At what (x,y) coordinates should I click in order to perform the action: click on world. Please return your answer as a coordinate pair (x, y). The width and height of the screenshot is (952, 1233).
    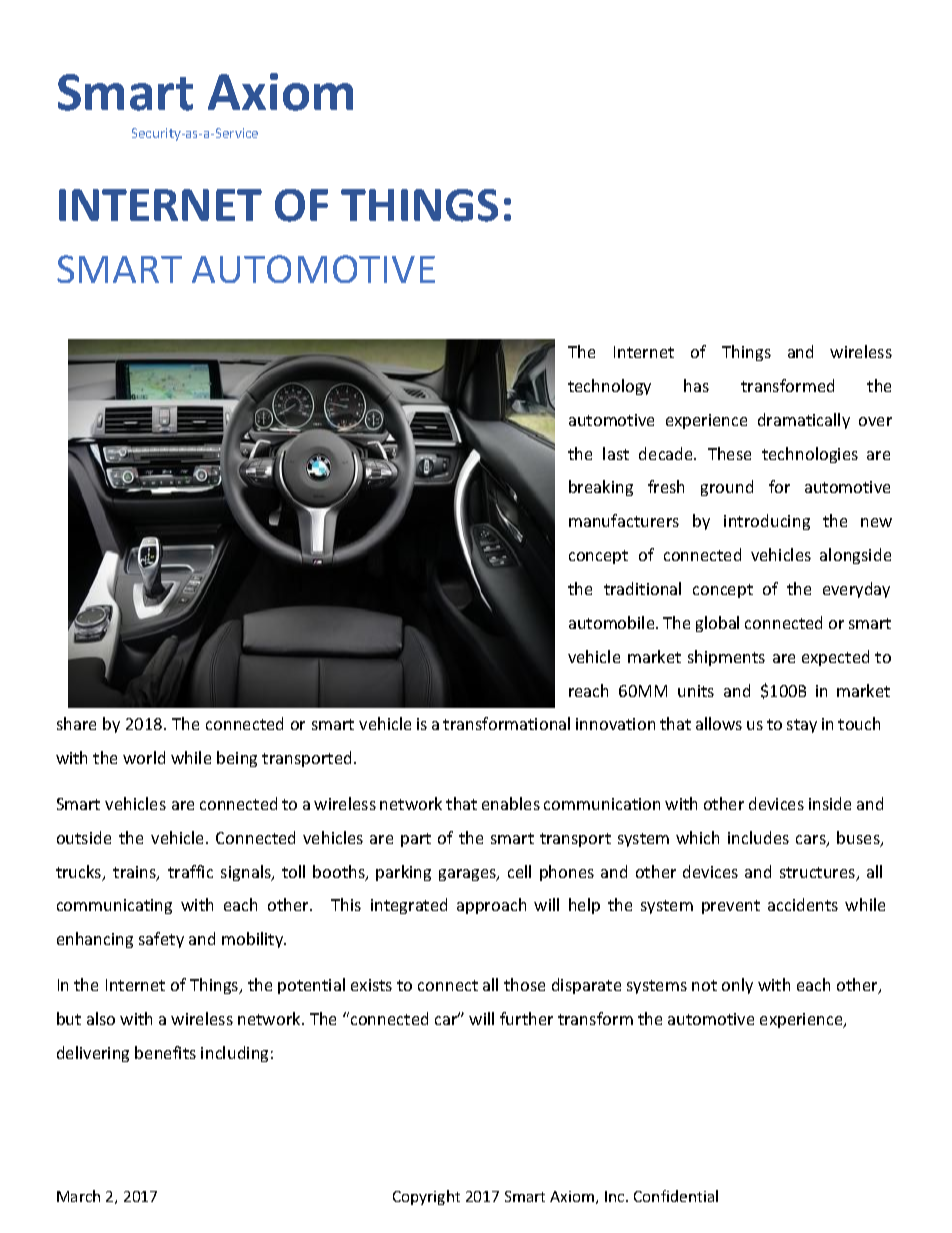
    Looking at the image, I should click on (144, 757).
